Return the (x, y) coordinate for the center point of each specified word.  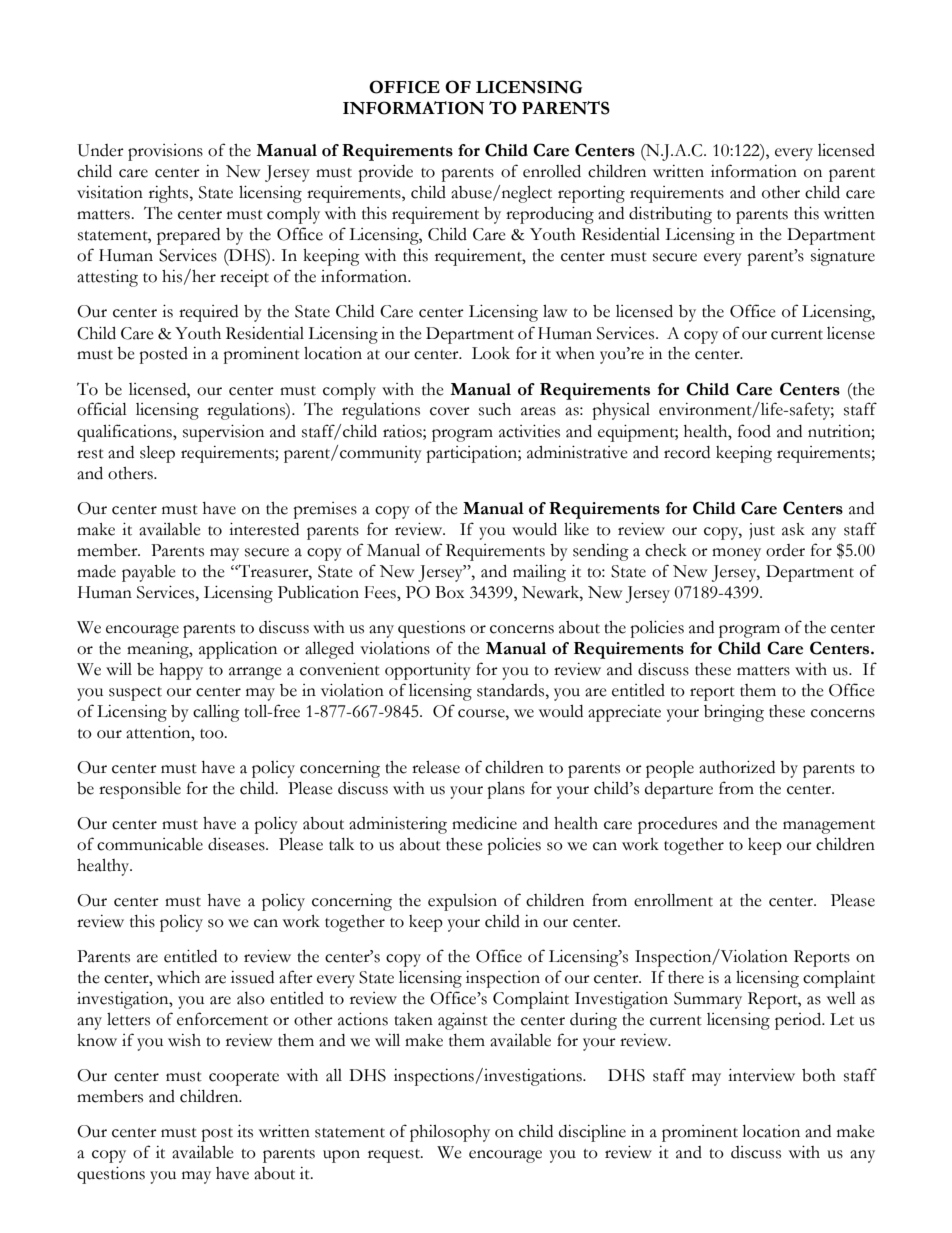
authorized (737, 767)
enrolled (552, 171)
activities (529, 431)
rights (170, 194)
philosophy (450, 1133)
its (245, 1131)
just (762, 531)
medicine (484, 823)
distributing (670, 215)
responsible (140, 790)
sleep (157, 454)
